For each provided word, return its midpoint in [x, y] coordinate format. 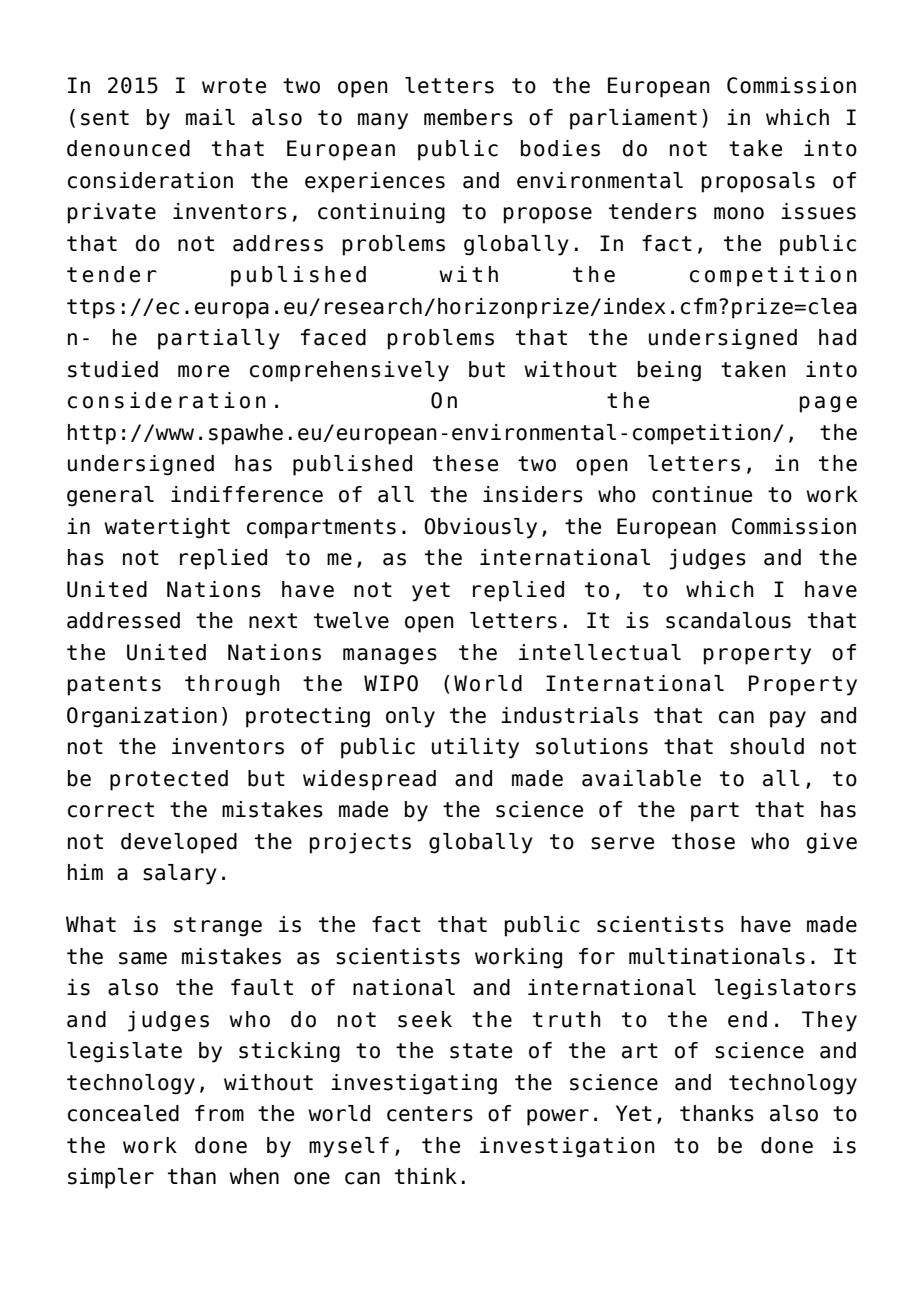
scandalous [728, 620]
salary [180, 874]
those [703, 841]
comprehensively [349, 371]
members [468, 117]
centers [430, 1114]
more [203, 371]
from [219, 1113]
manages [390, 656]
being [669, 371]
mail [210, 117]
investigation [567, 1147]
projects [360, 843]
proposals [758, 182]
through [232, 685]
